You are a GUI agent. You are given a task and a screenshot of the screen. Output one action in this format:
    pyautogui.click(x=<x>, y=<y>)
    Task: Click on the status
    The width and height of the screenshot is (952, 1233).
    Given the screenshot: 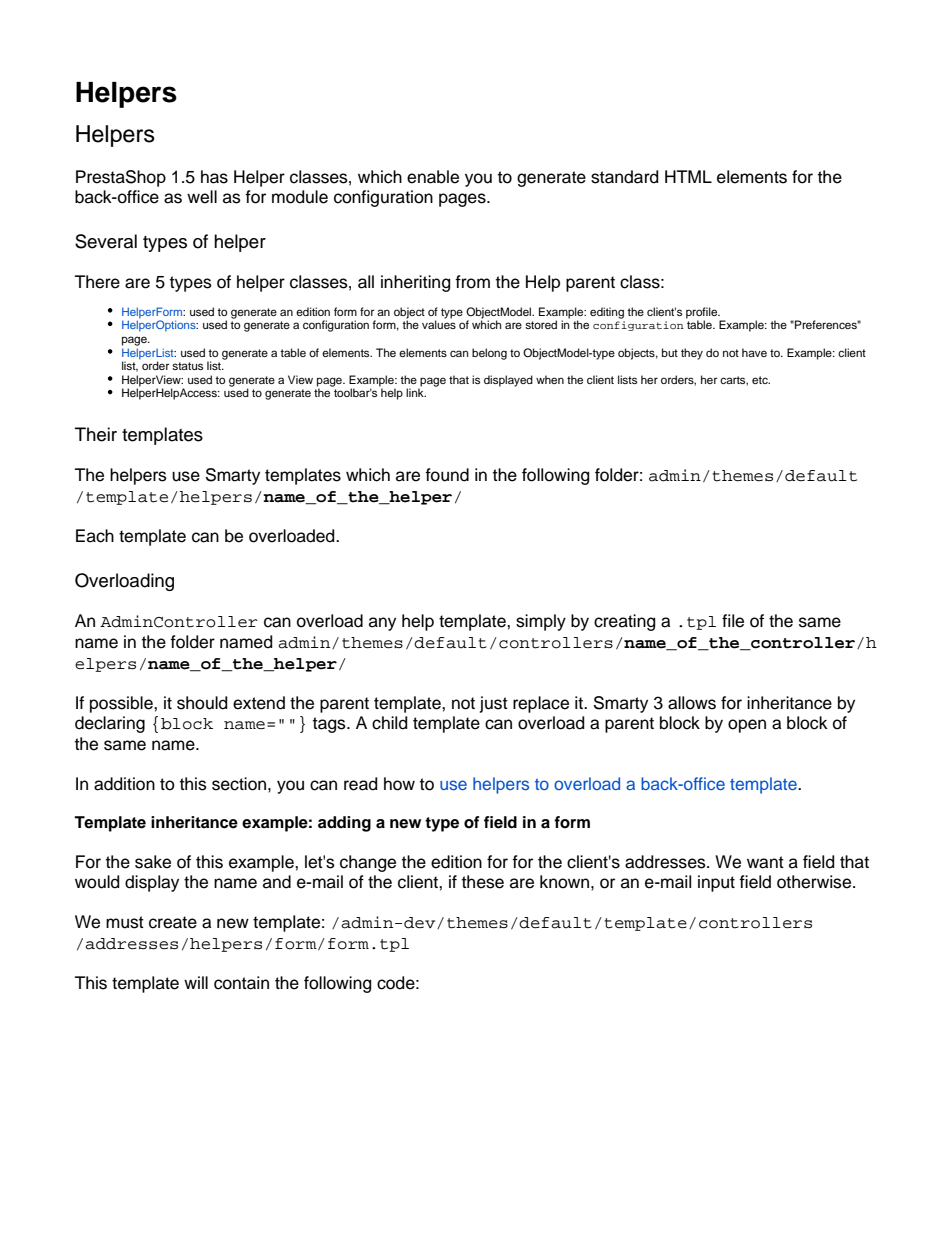 What is the action you would take?
    pyautogui.click(x=187, y=366)
